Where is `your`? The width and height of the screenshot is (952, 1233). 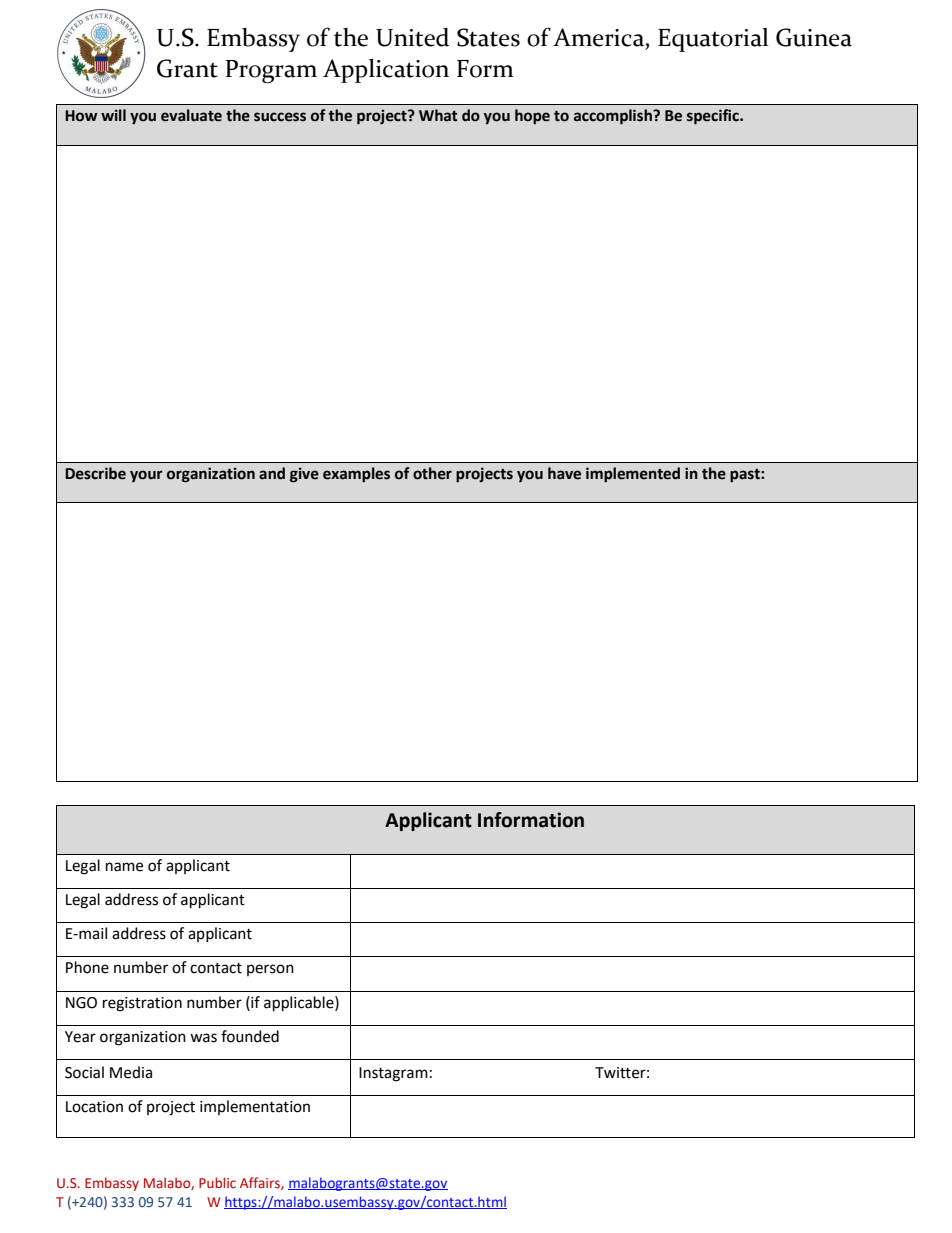 your is located at coordinates (146, 476).
